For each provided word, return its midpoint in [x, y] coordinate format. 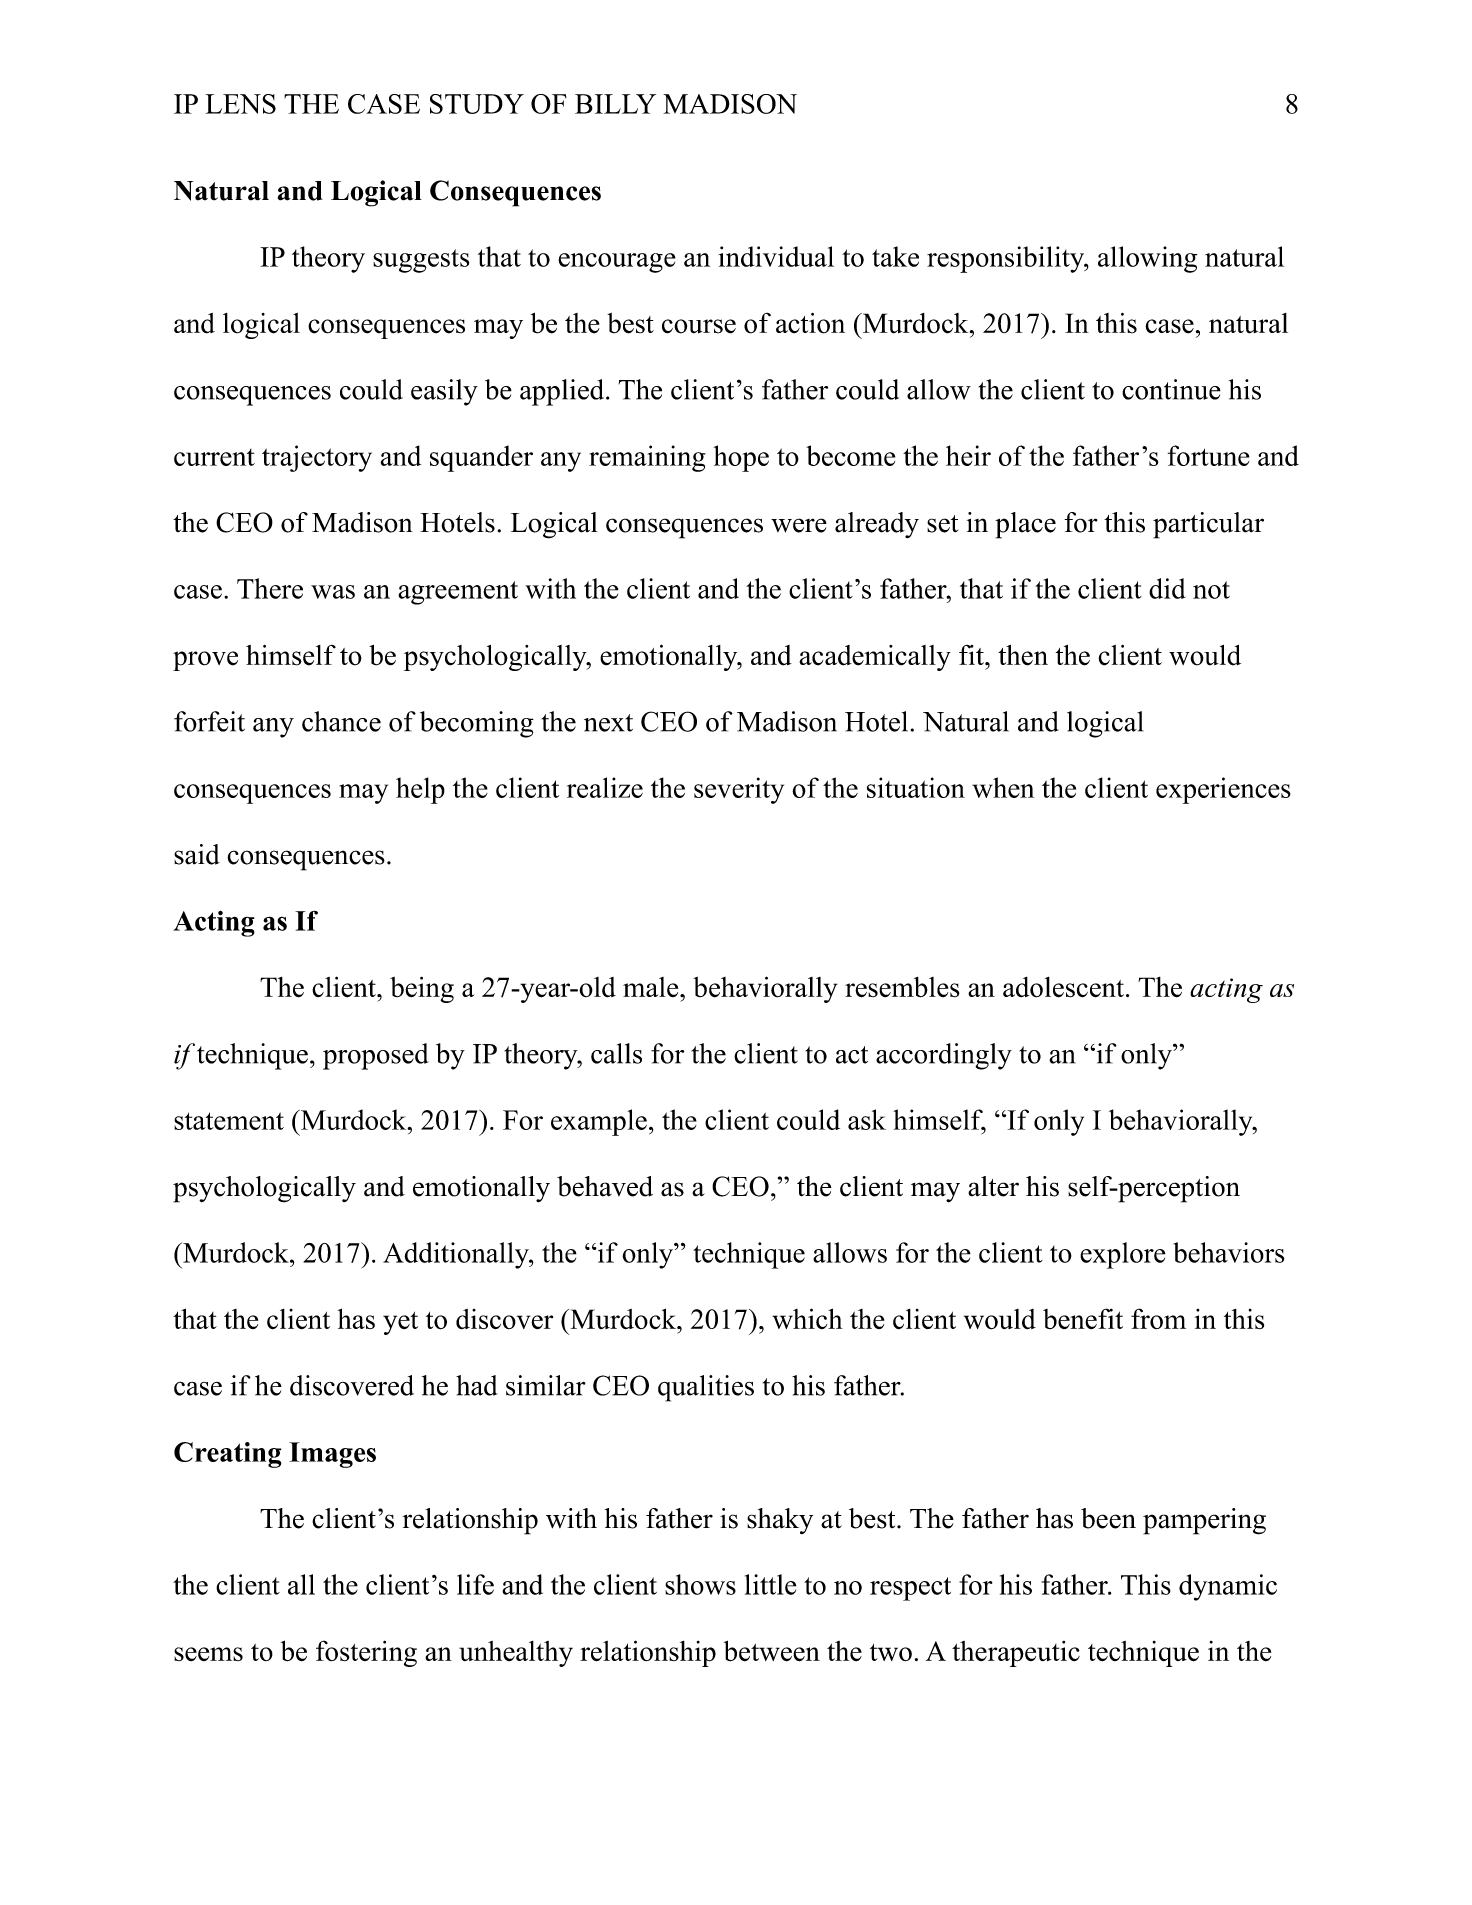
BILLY [615, 104]
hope [741, 458]
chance [341, 721]
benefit [1083, 1319]
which [807, 1318]
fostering [366, 1653]
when [1003, 787]
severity [739, 790]
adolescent [1063, 987]
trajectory [317, 458]
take [895, 256]
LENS [240, 104]
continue [1171, 389]
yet [400, 1323]
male [652, 987]
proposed [376, 1056]
